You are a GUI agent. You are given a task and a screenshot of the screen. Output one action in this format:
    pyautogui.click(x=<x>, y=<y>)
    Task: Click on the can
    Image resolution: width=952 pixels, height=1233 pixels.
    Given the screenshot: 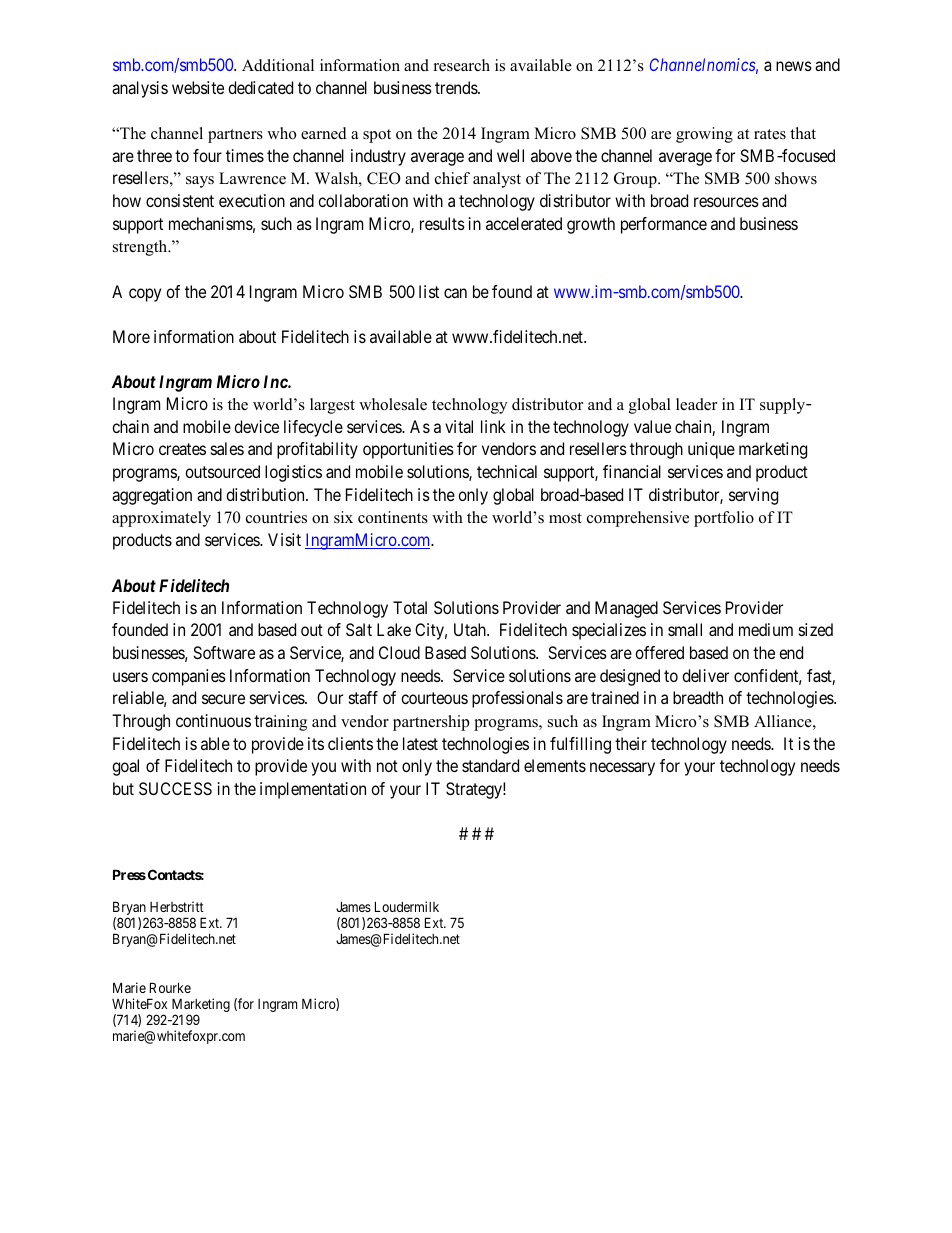 What is the action you would take?
    pyautogui.click(x=455, y=293)
